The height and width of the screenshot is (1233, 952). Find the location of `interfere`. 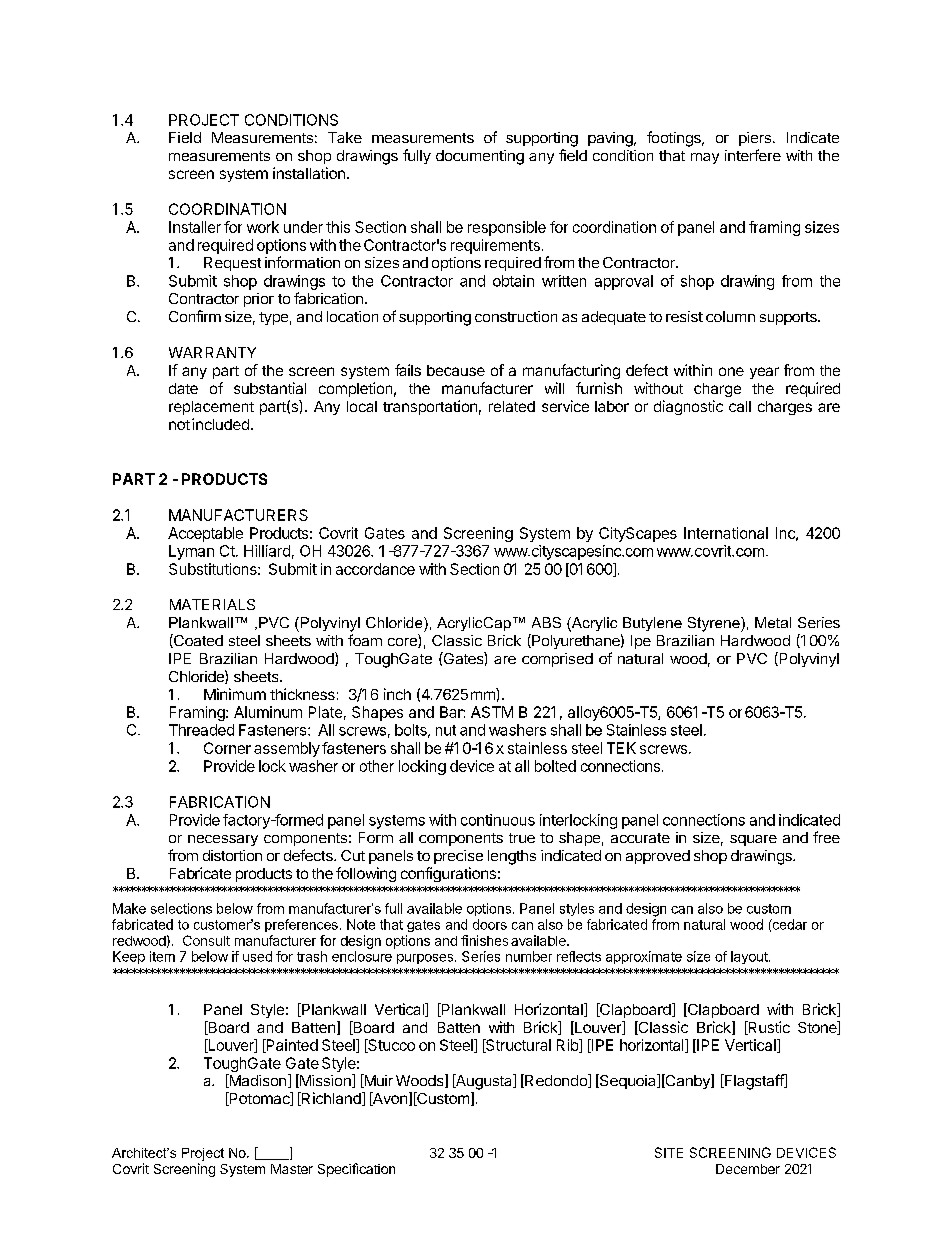

interfere is located at coordinates (753, 155).
